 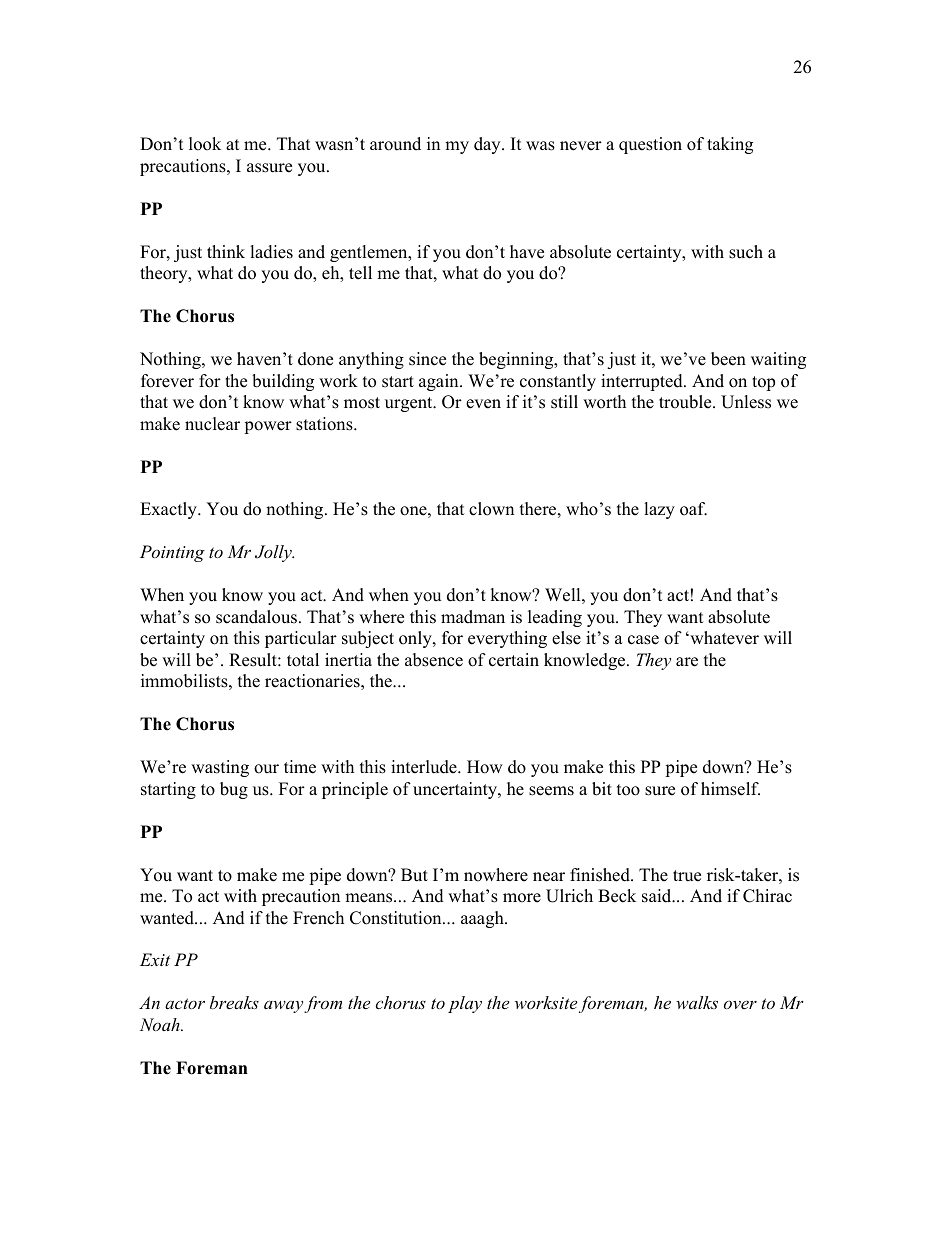 I want to click on look, so click(x=205, y=144).
